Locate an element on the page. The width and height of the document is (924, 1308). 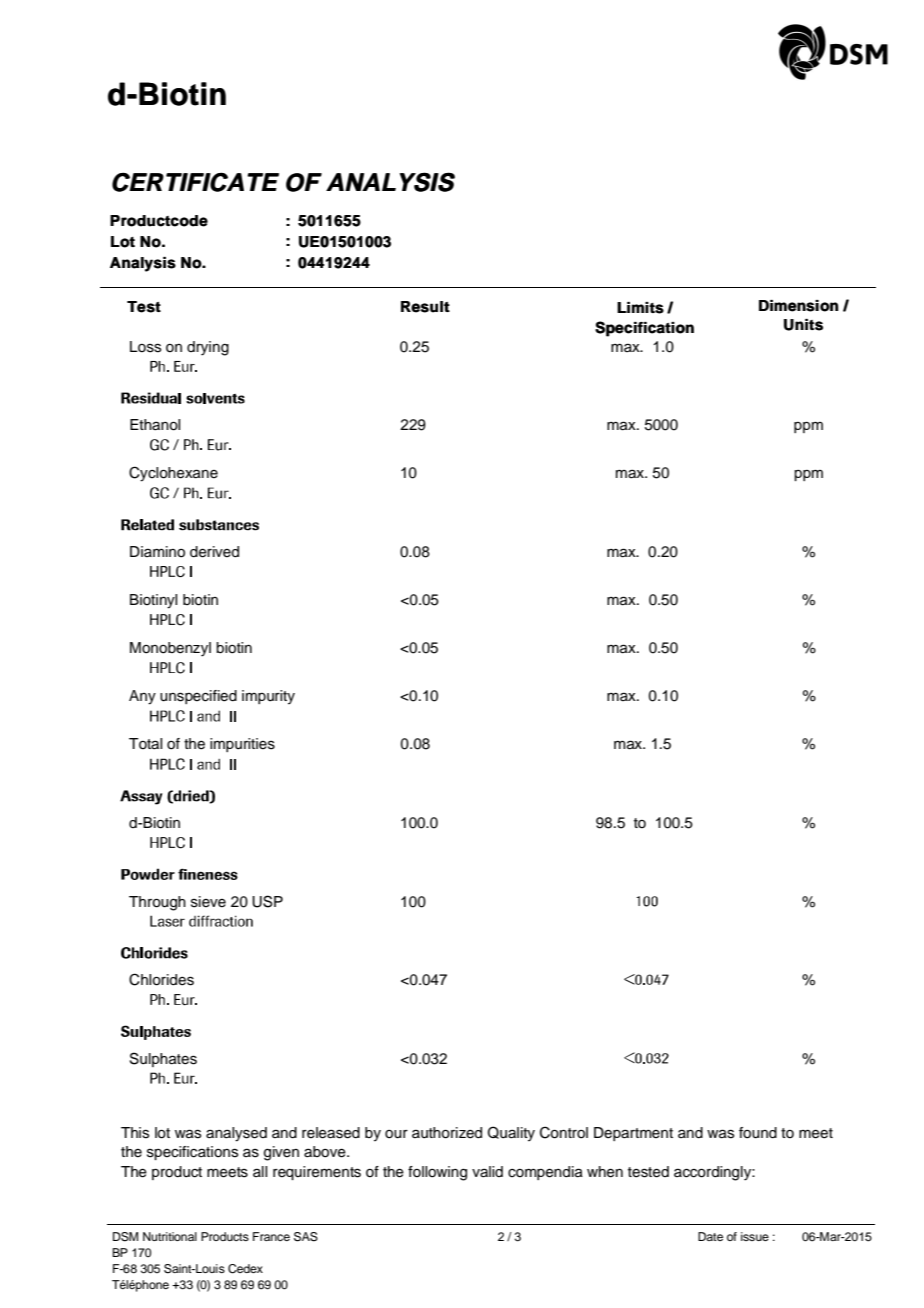
drying is located at coordinates (208, 348).
